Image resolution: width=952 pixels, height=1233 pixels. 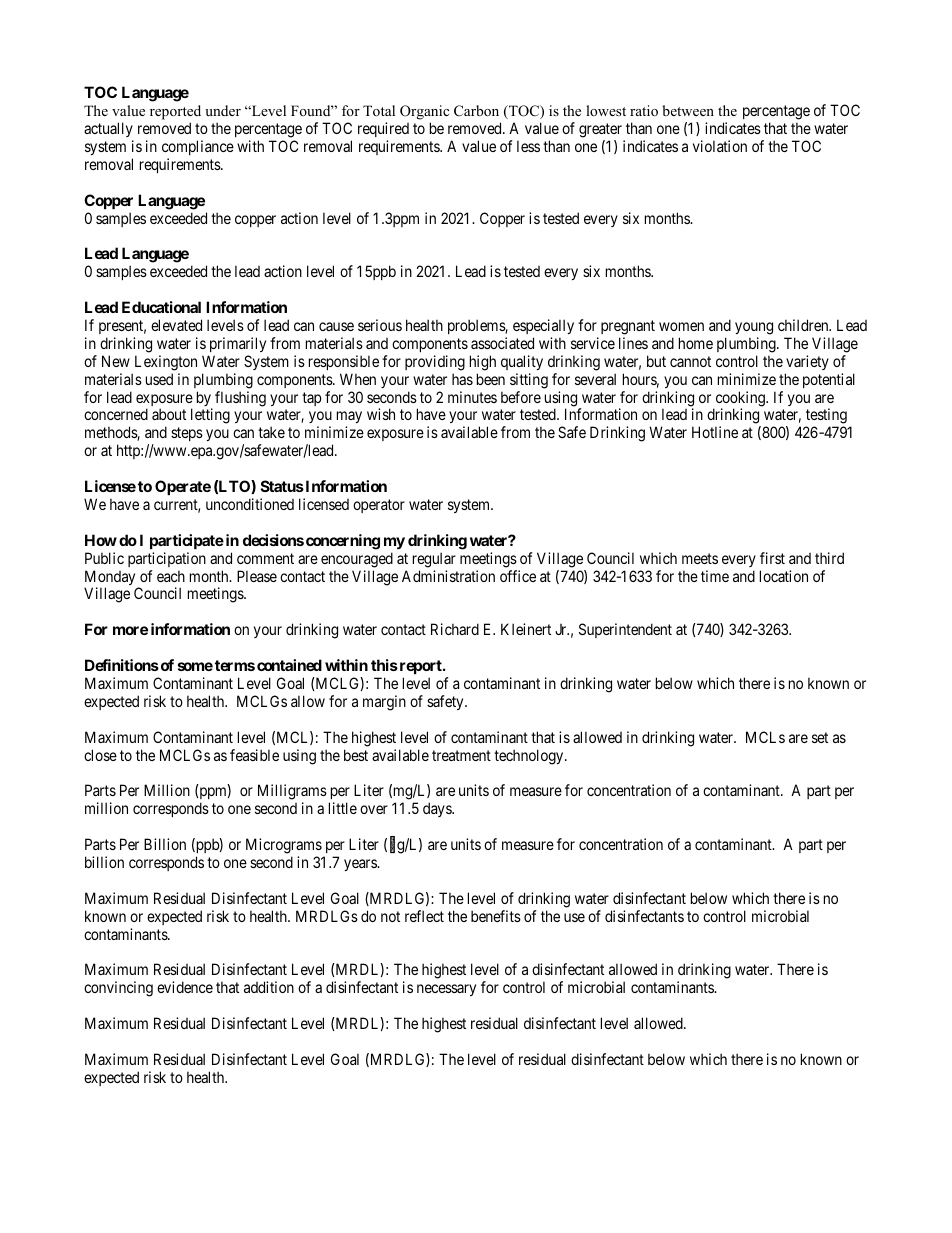 What do you see at coordinates (198, 147) in the screenshot?
I see `compliance` at bounding box center [198, 147].
